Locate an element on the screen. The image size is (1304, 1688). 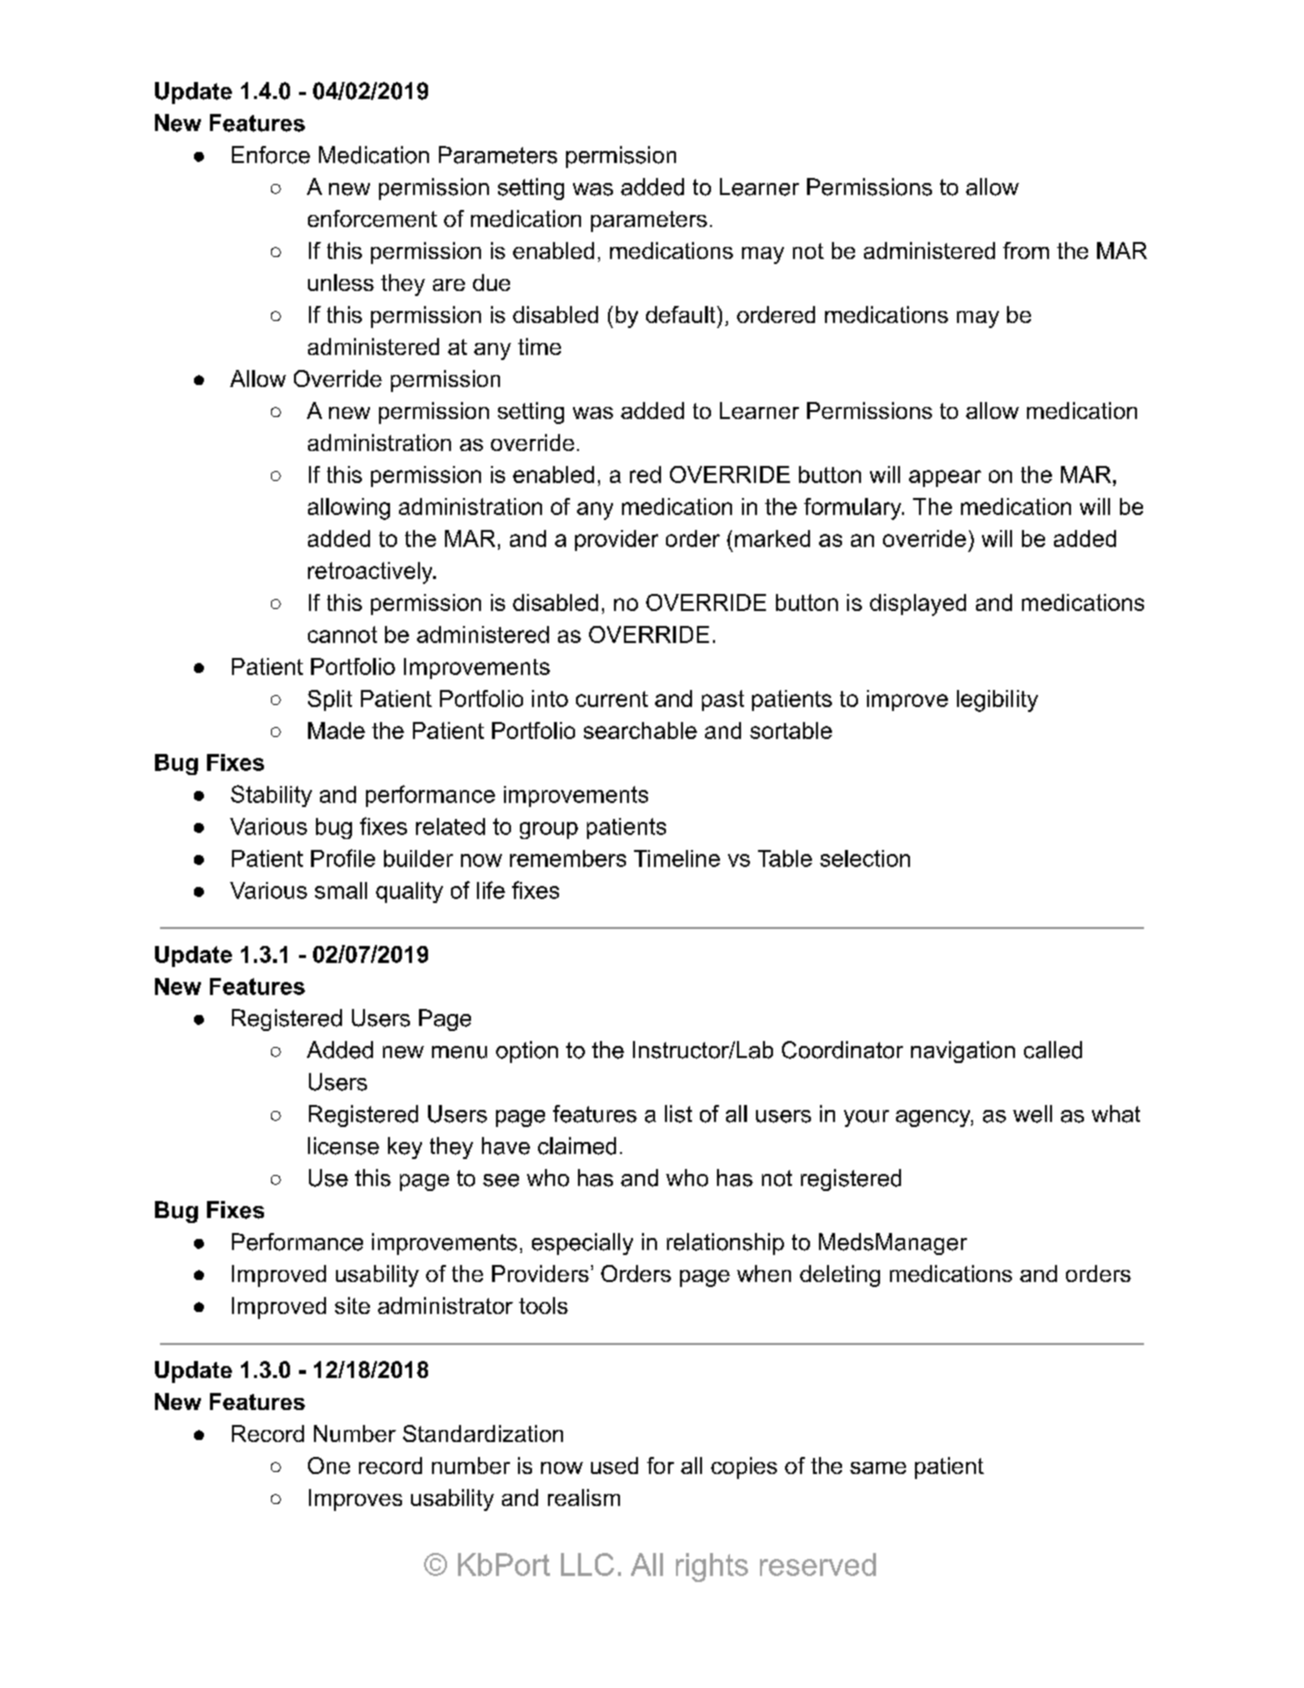
from is located at coordinates (1026, 250).
